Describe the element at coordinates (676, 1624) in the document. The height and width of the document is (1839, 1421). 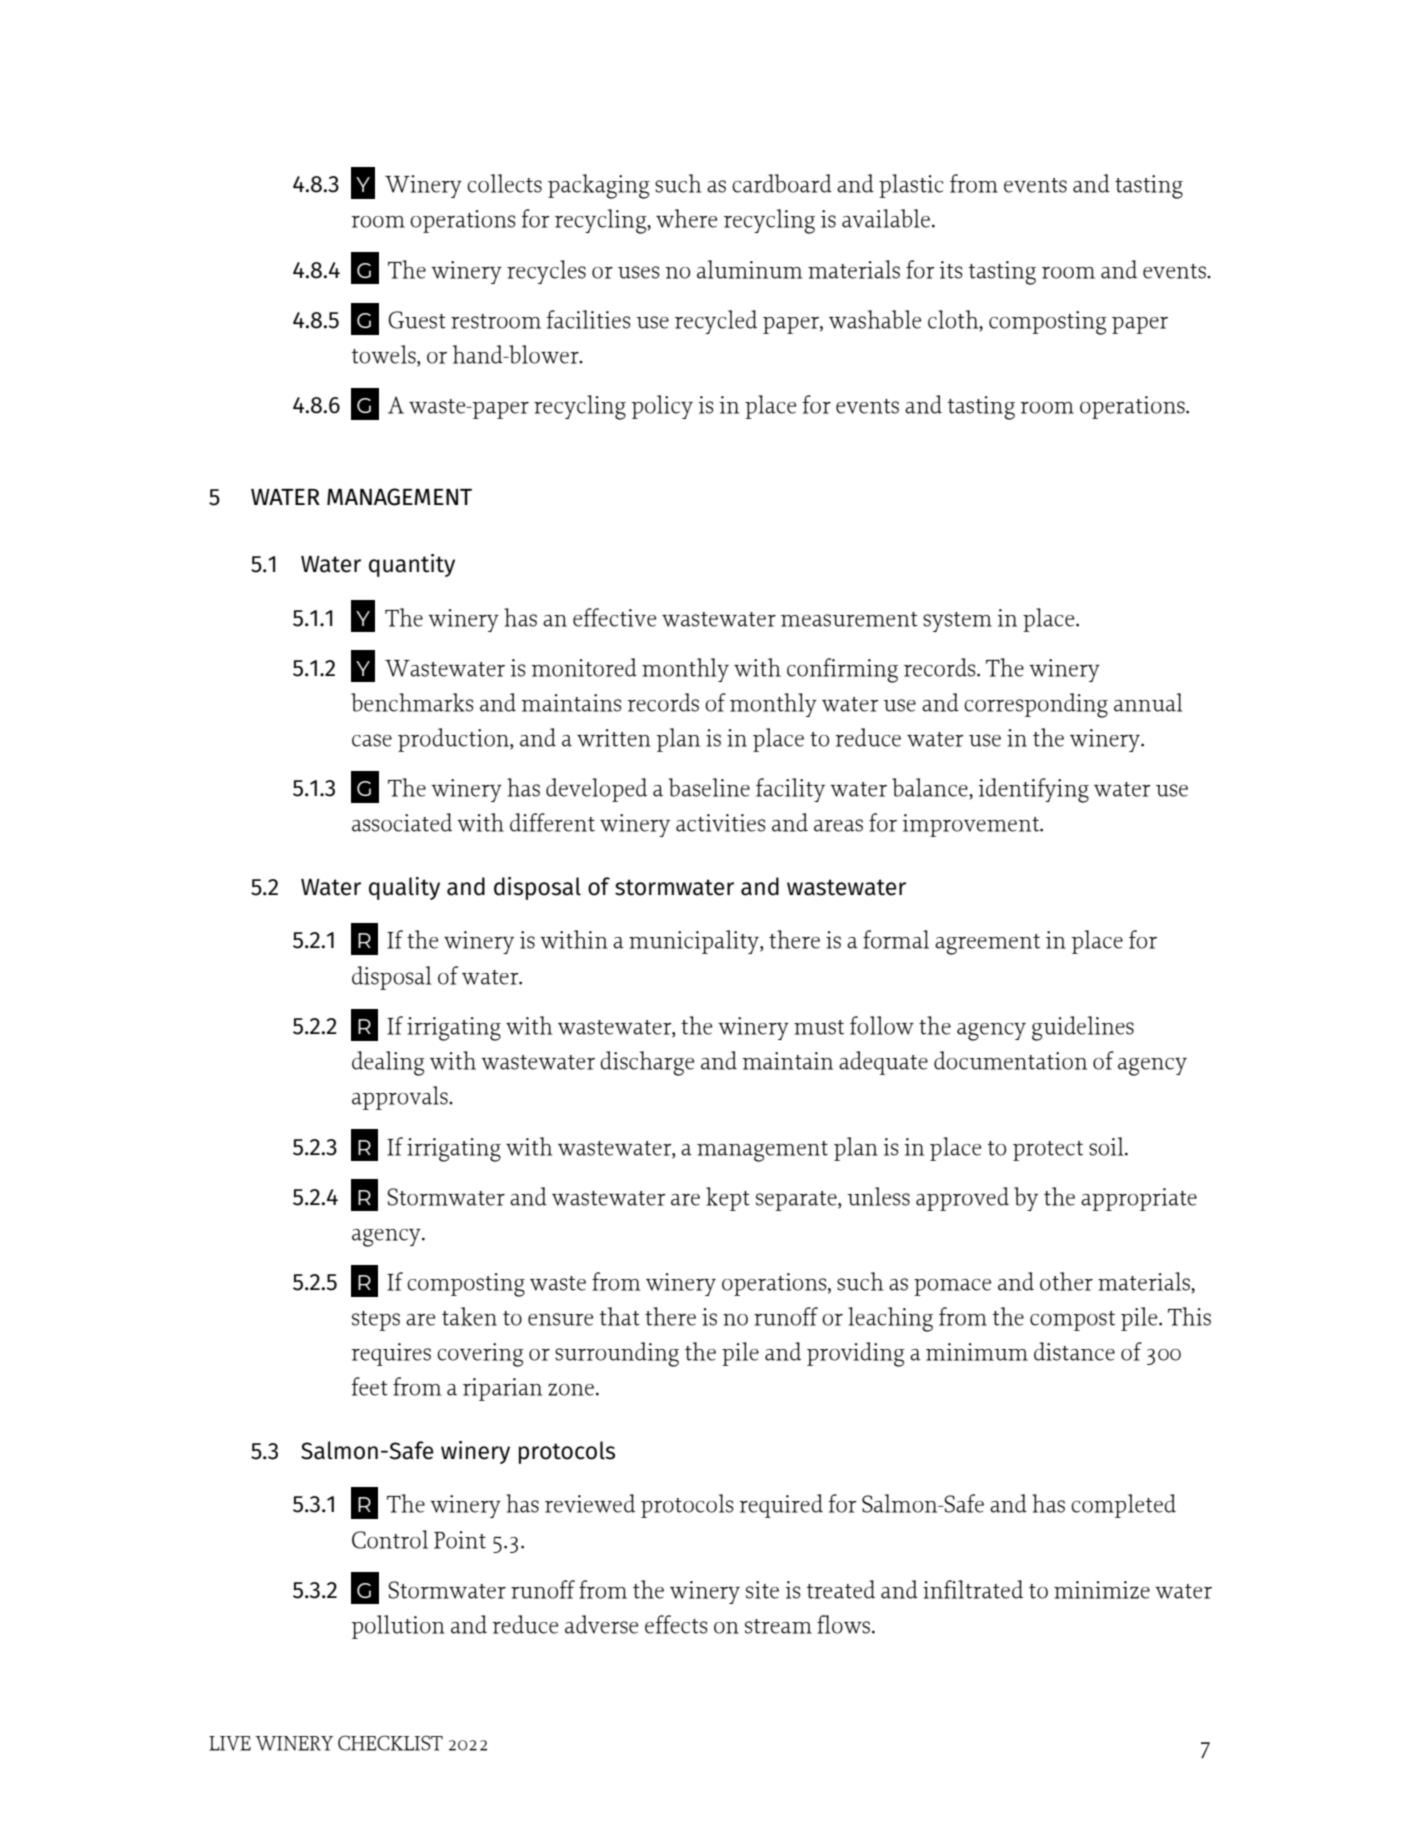
I see `effects` at that location.
